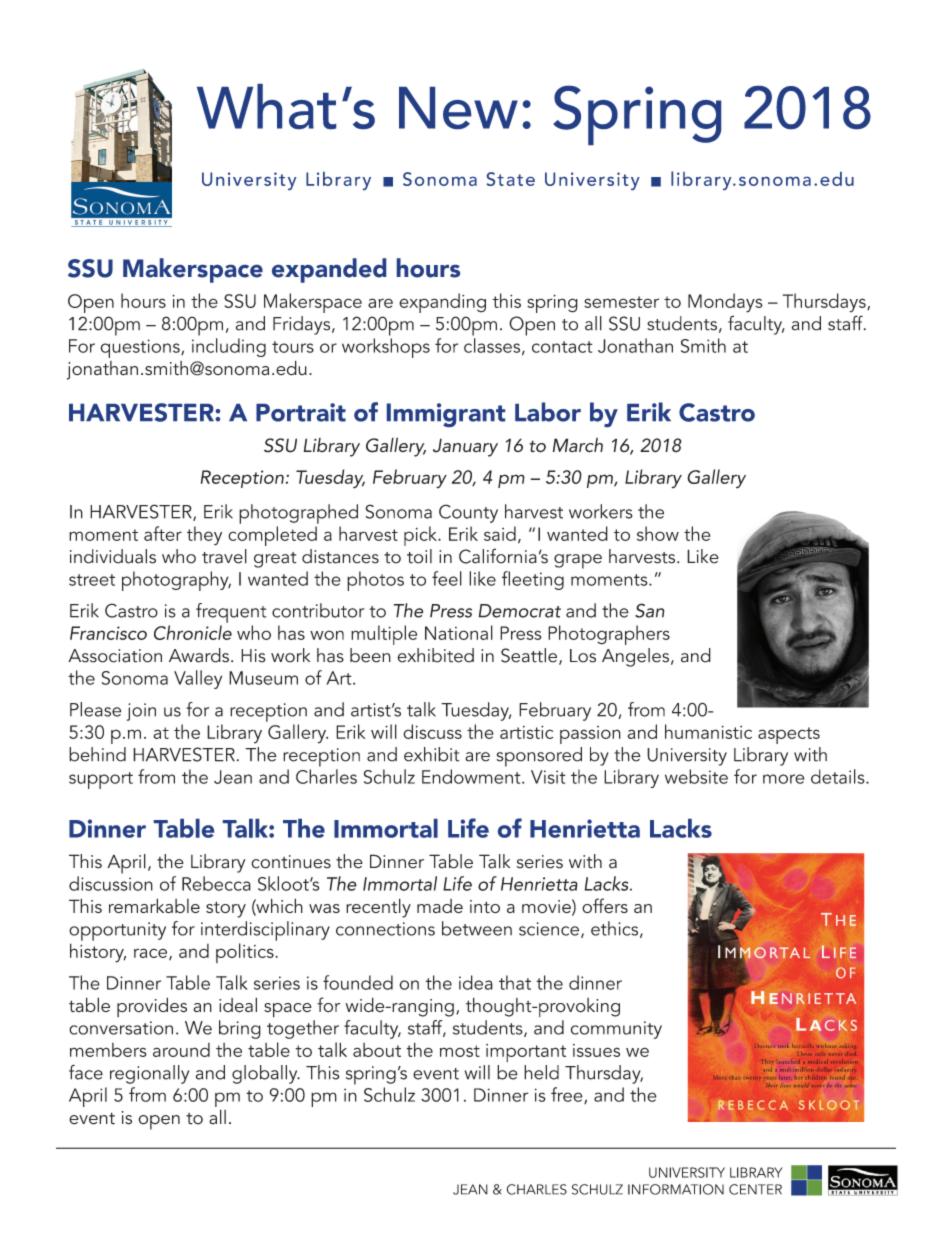 This screenshot has width=952, height=1233. What do you see at coordinates (149, 1074) in the screenshot?
I see `regionally` at bounding box center [149, 1074].
